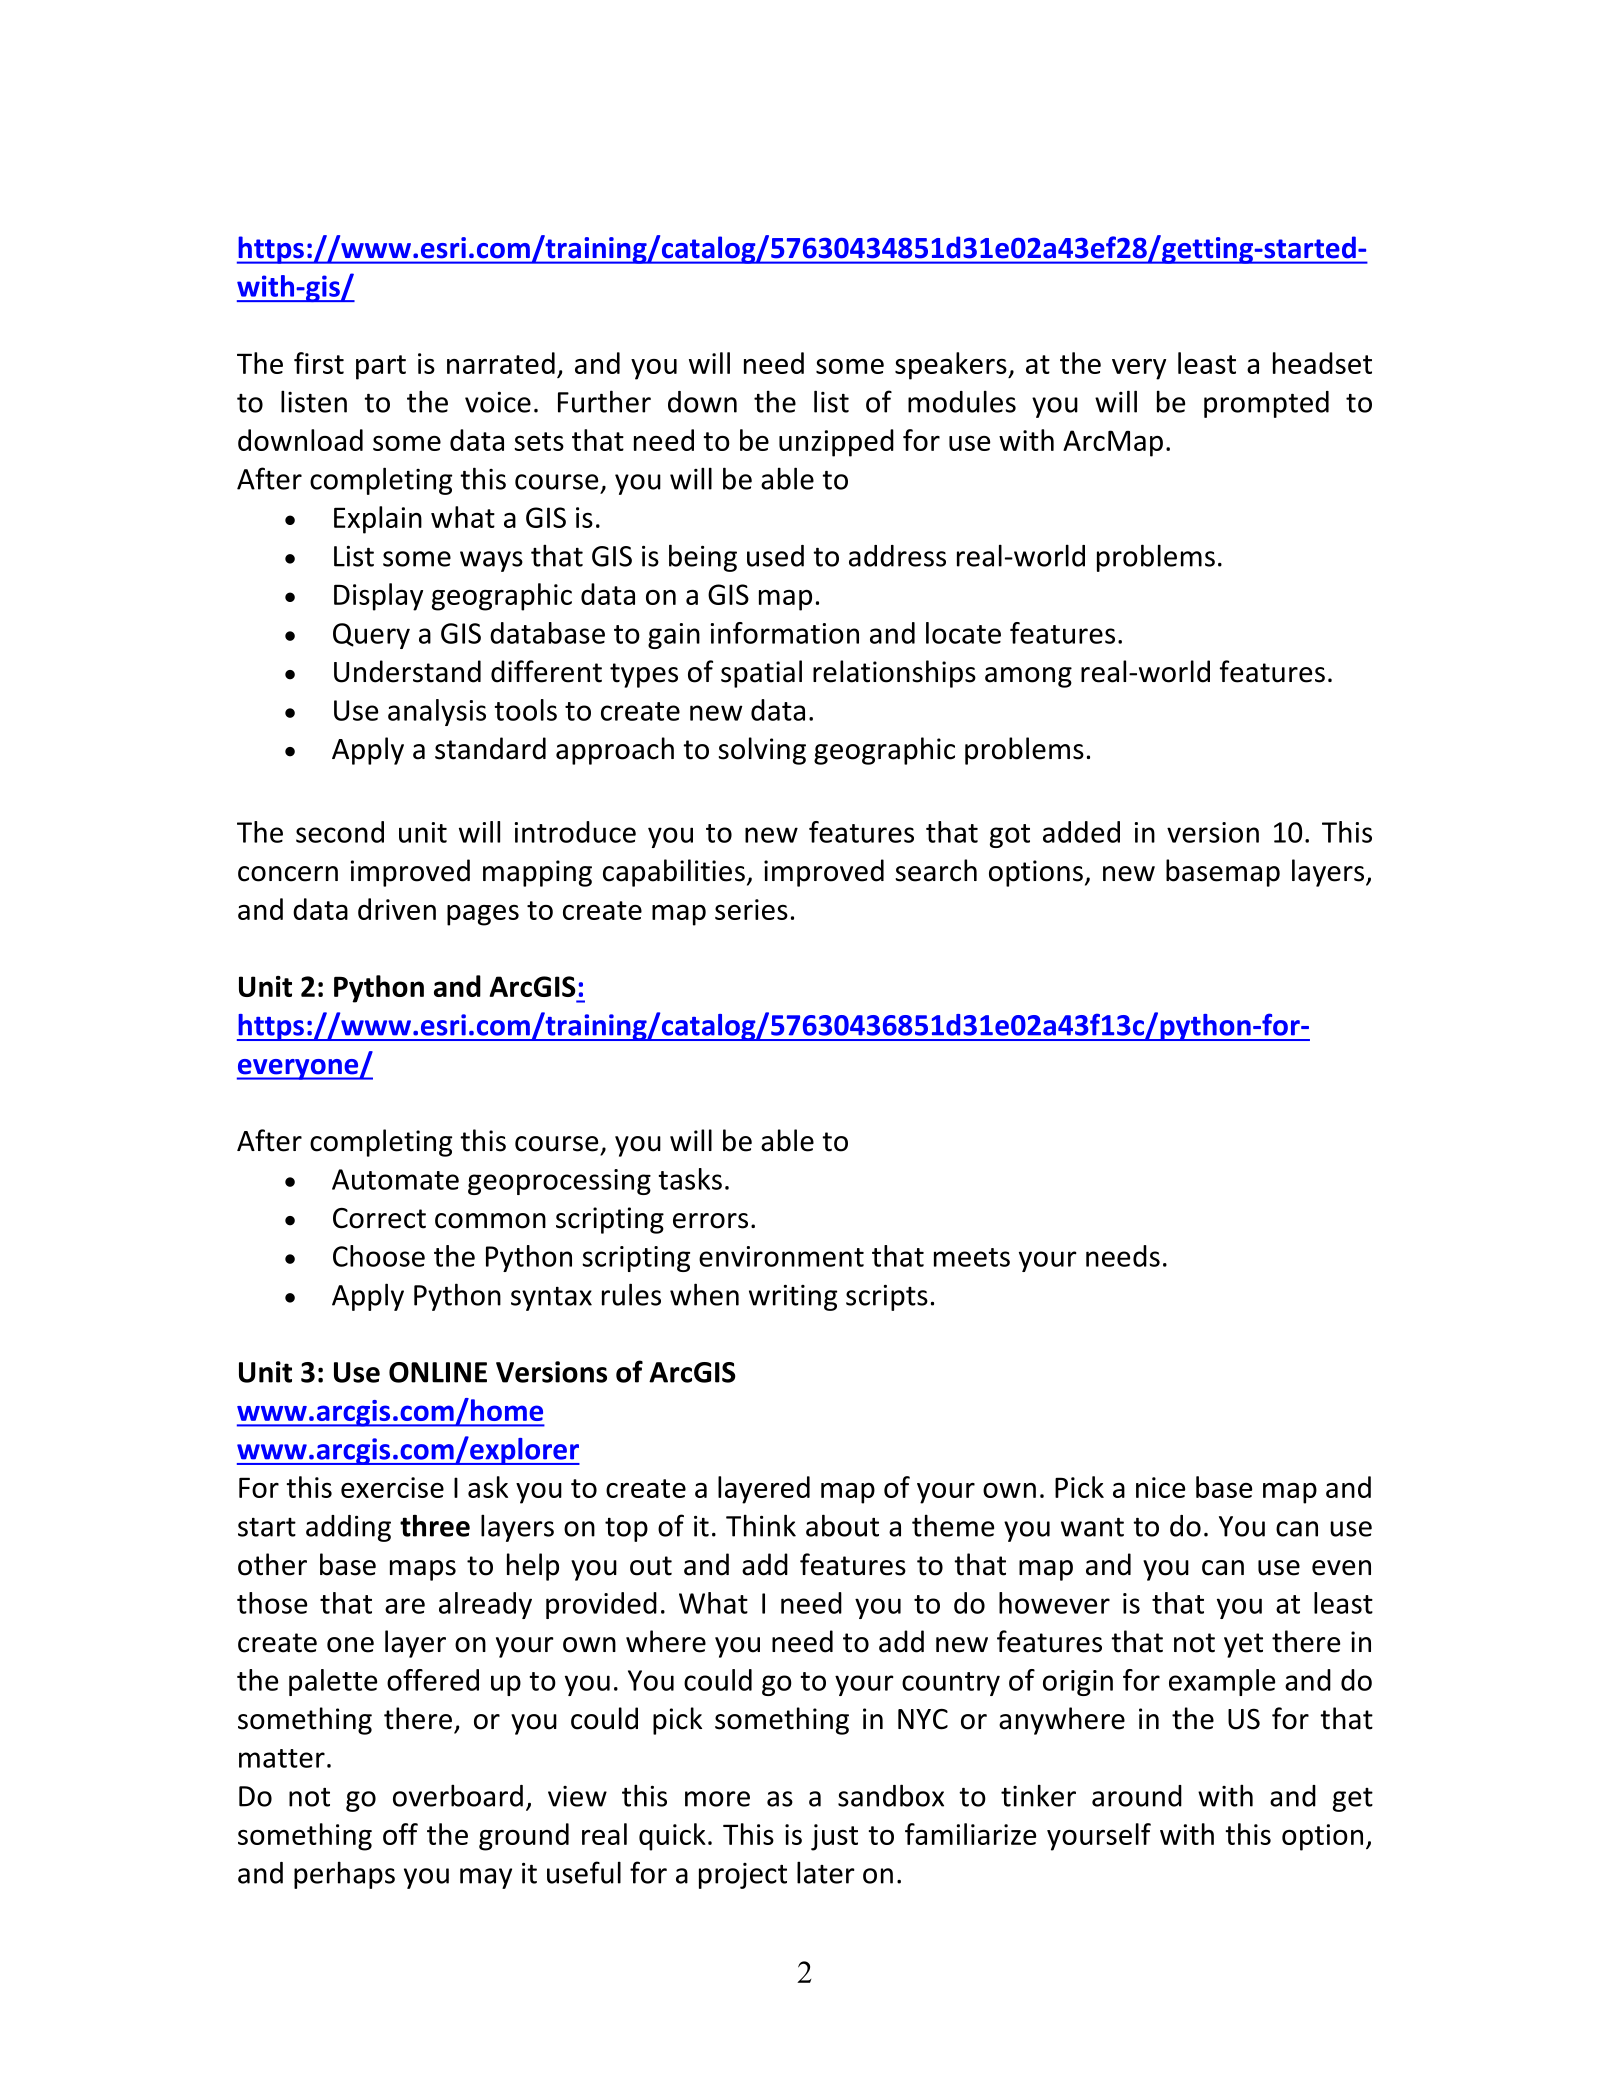  I want to click on series, so click(751, 909).
